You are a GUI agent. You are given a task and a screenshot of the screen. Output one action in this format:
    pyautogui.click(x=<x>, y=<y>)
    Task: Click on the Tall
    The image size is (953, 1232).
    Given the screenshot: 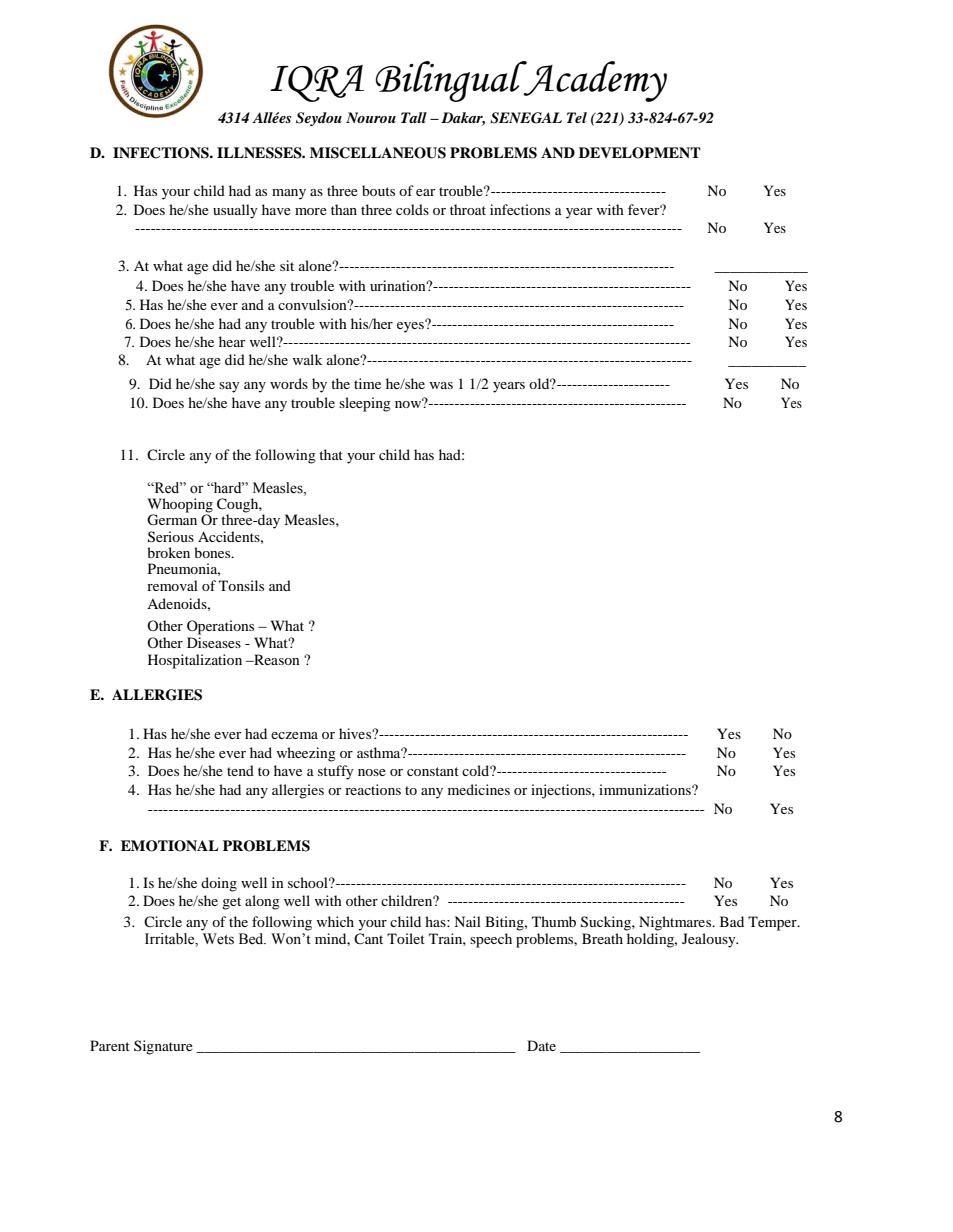 What is the action you would take?
    pyautogui.click(x=414, y=117)
